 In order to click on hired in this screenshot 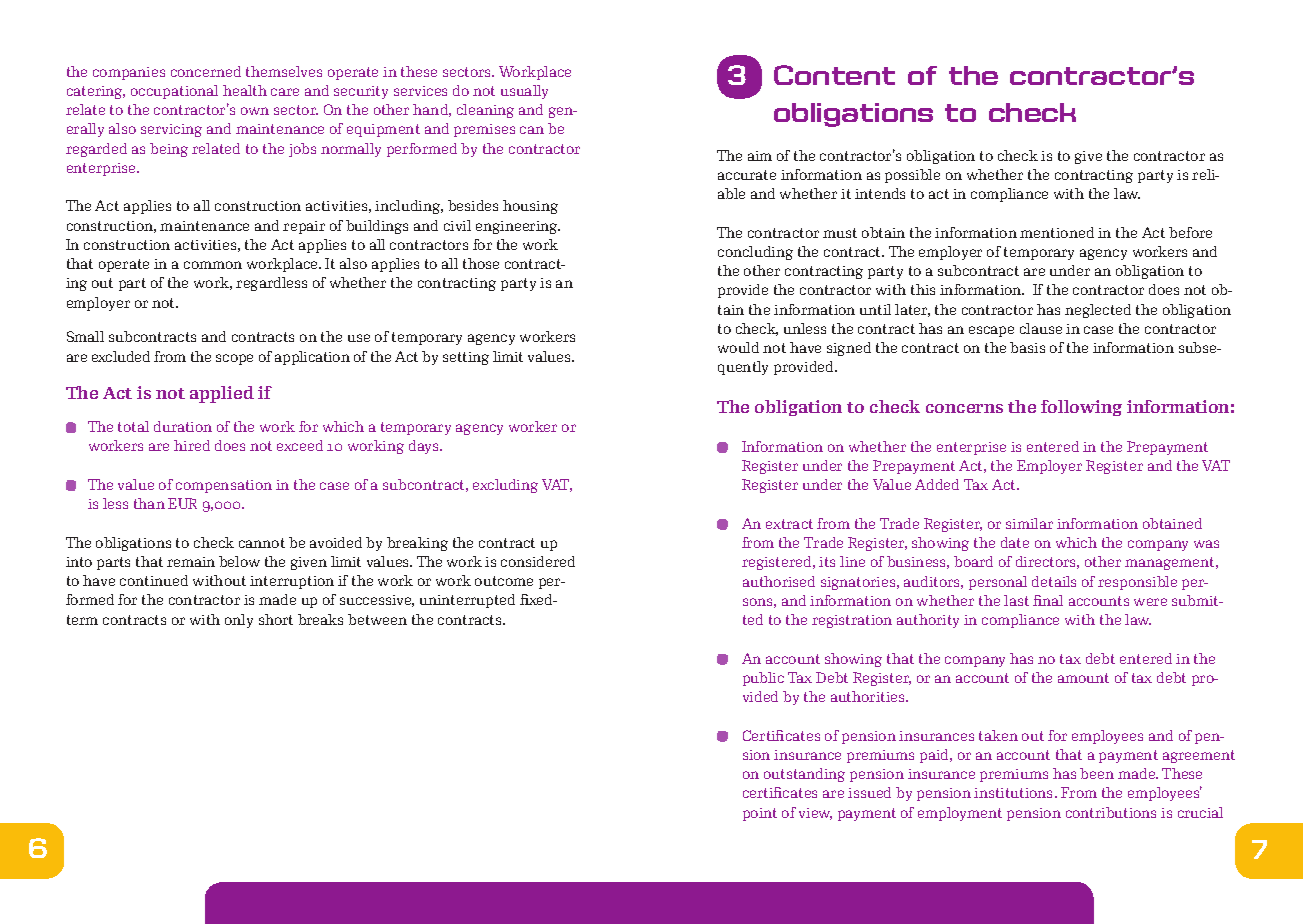, I will do `click(192, 445)`.
